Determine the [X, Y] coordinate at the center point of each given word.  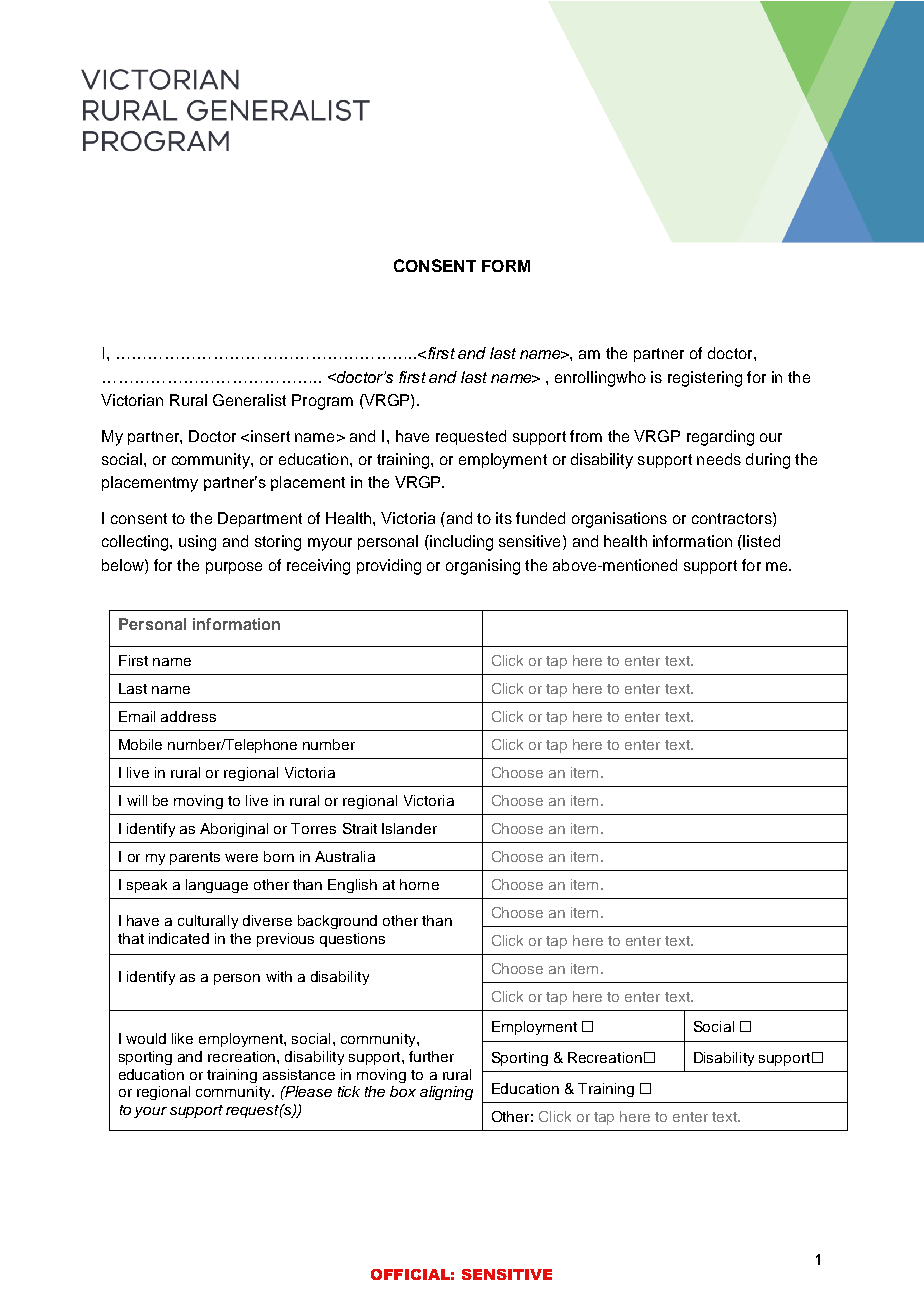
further [431, 1056]
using [197, 543]
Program [322, 402]
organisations [619, 520]
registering [705, 379]
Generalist [249, 400]
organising [483, 567]
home [419, 884]
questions [352, 940]
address [188, 716]
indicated [179, 938]
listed [760, 541]
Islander [409, 828]
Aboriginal [234, 830]
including [460, 543]
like [182, 1038]
